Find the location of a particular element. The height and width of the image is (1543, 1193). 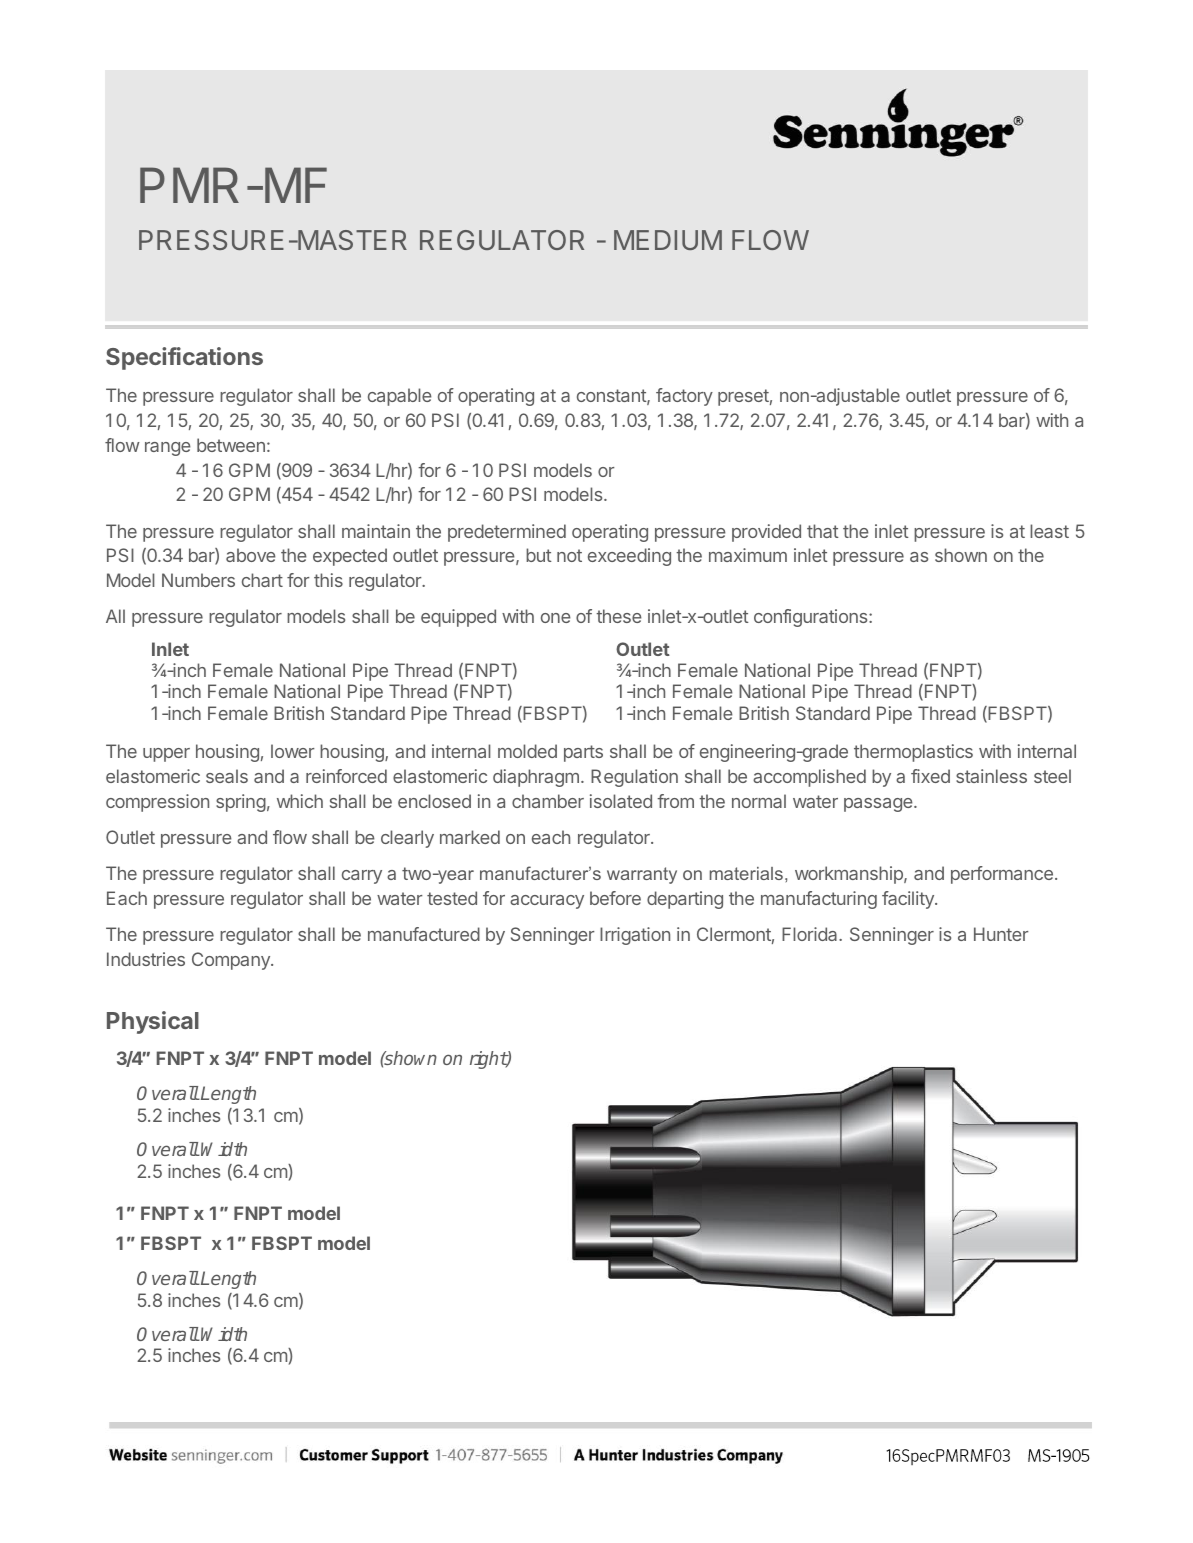

configurations is located at coordinates (812, 618).
